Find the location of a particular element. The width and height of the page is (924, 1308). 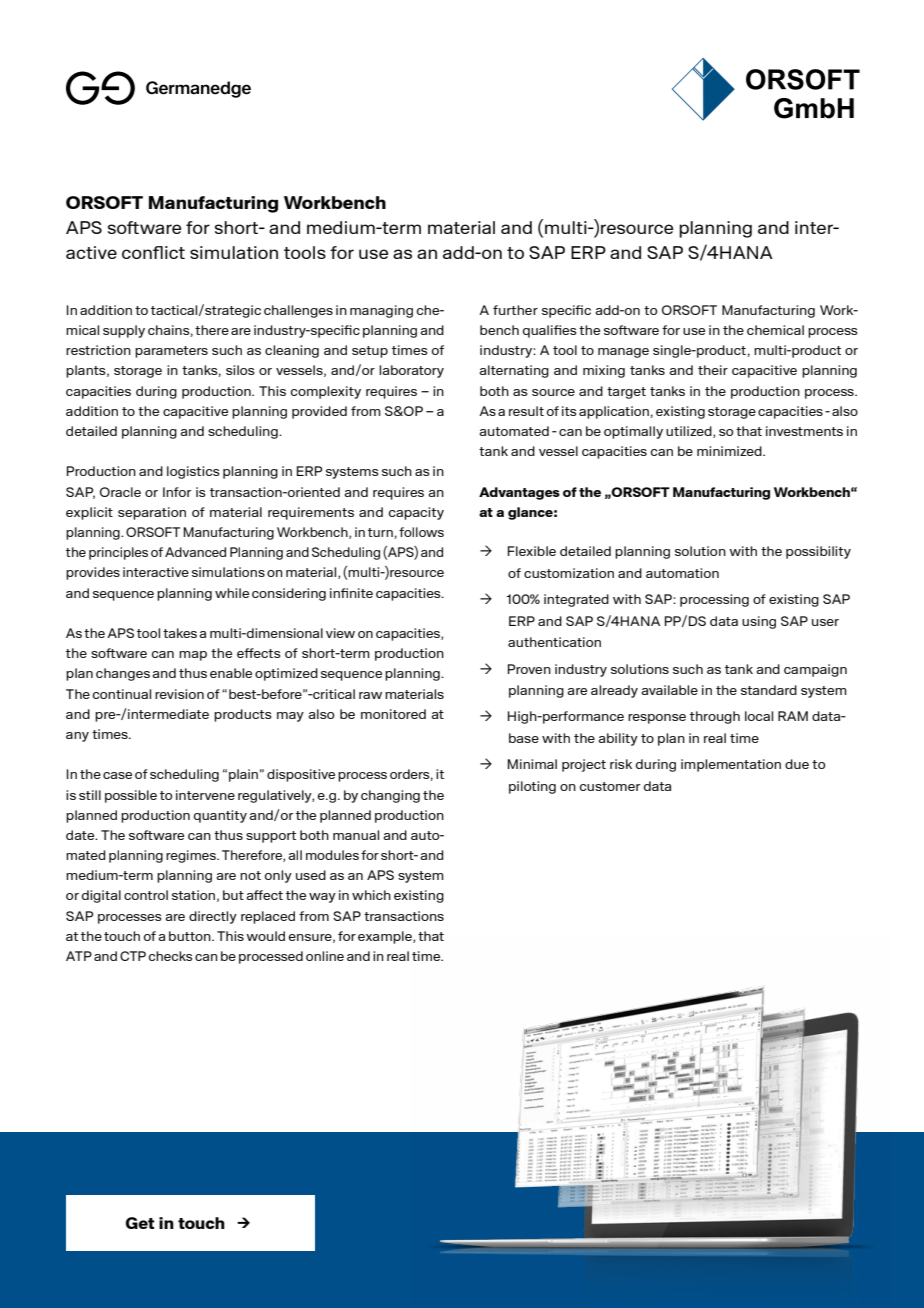

implementation is located at coordinates (731, 765).
